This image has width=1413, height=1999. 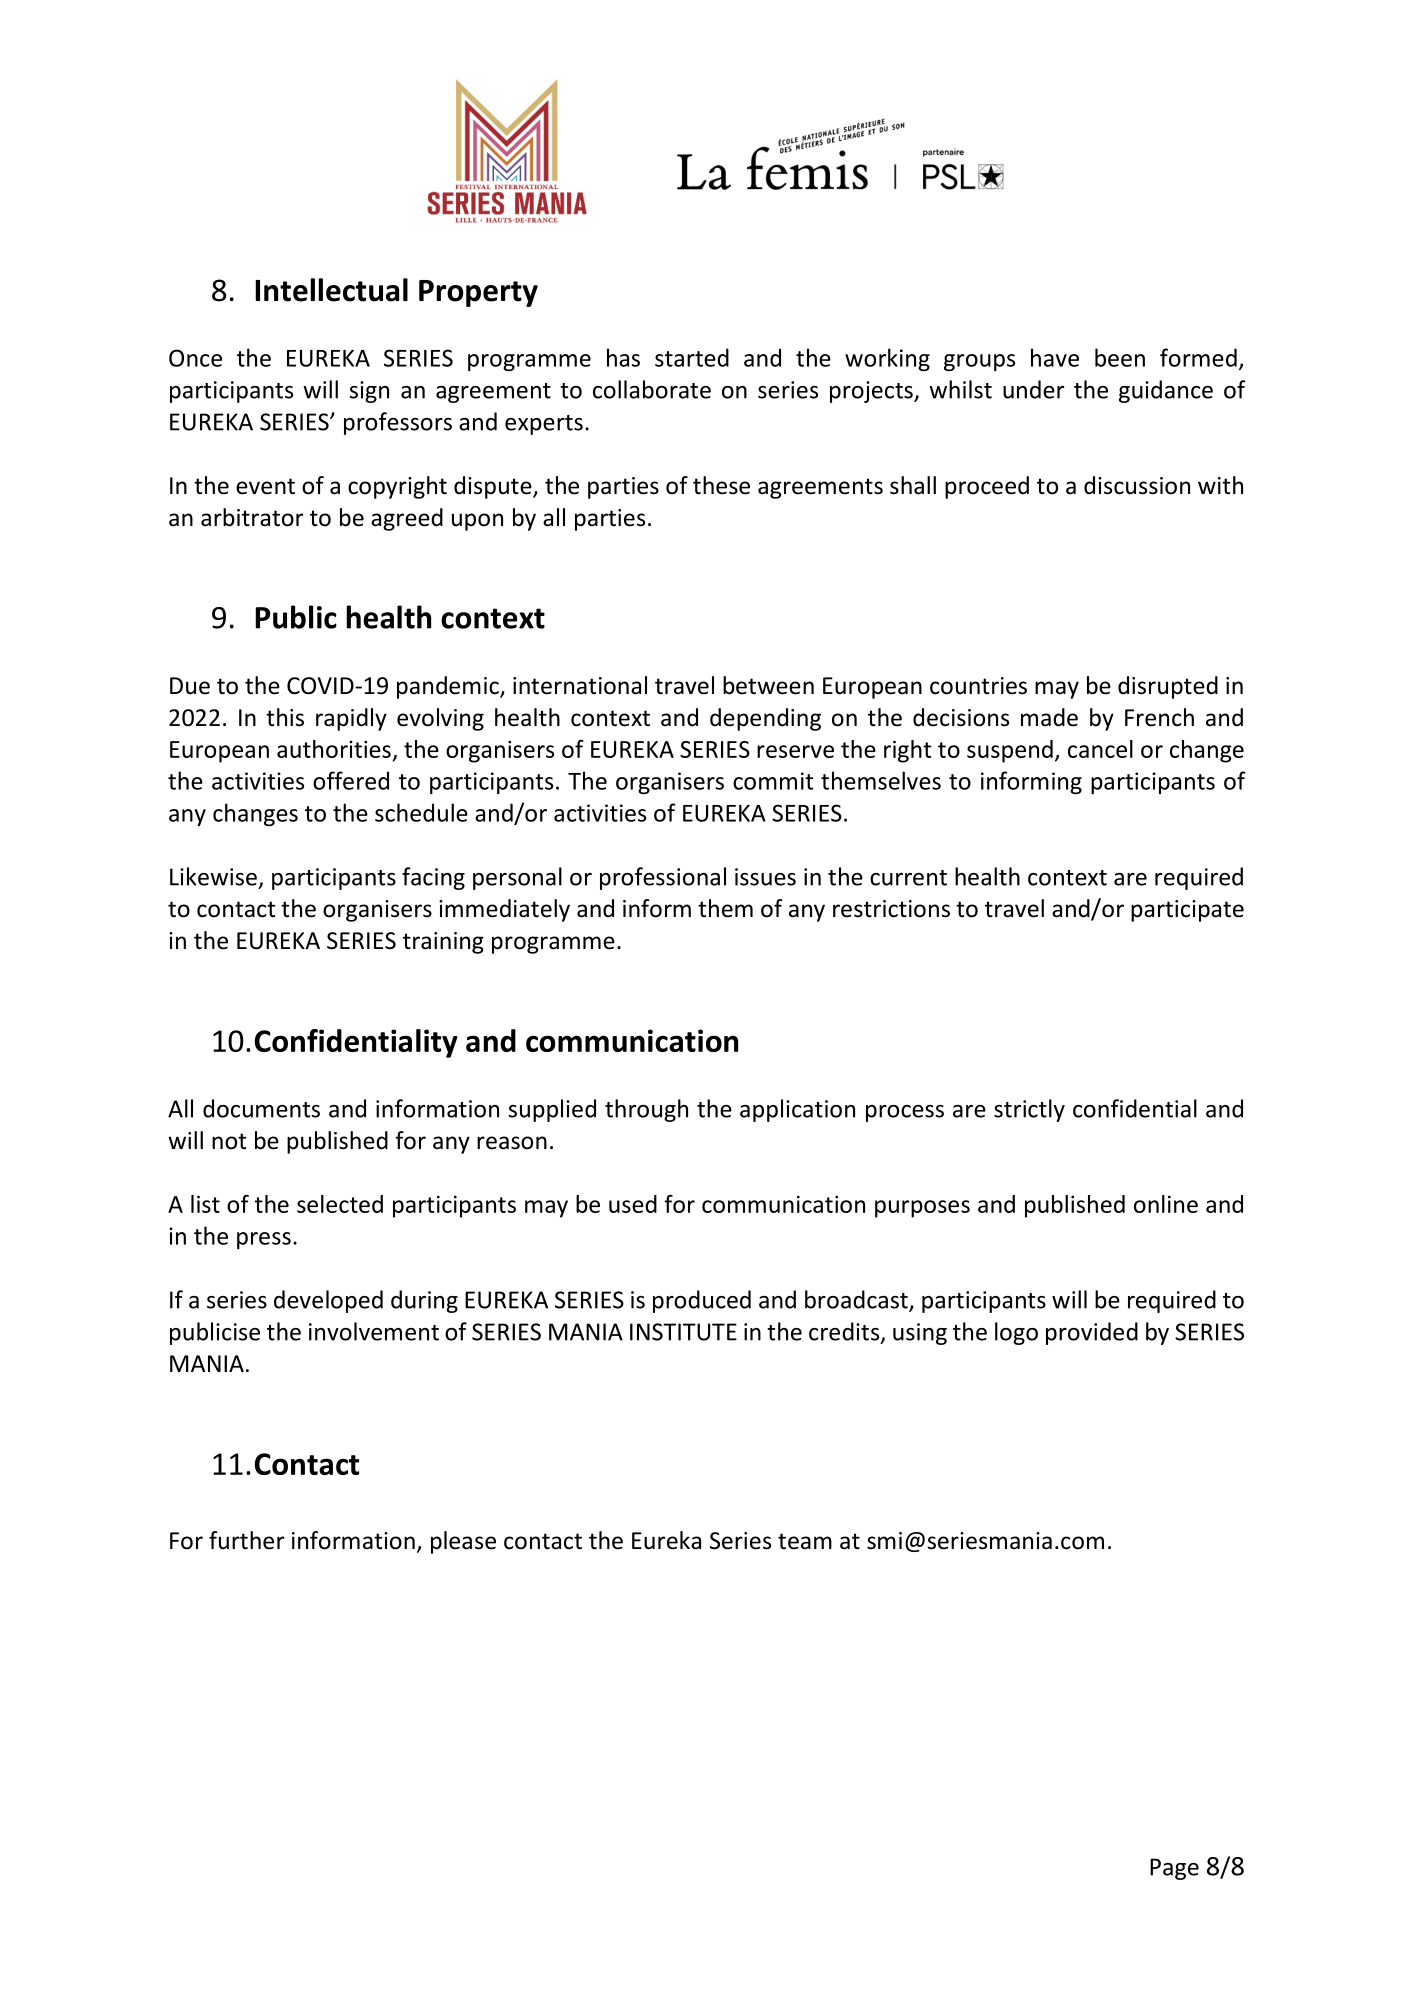 What do you see at coordinates (1174, 1869) in the image?
I see `Page` at bounding box center [1174, 1869].
